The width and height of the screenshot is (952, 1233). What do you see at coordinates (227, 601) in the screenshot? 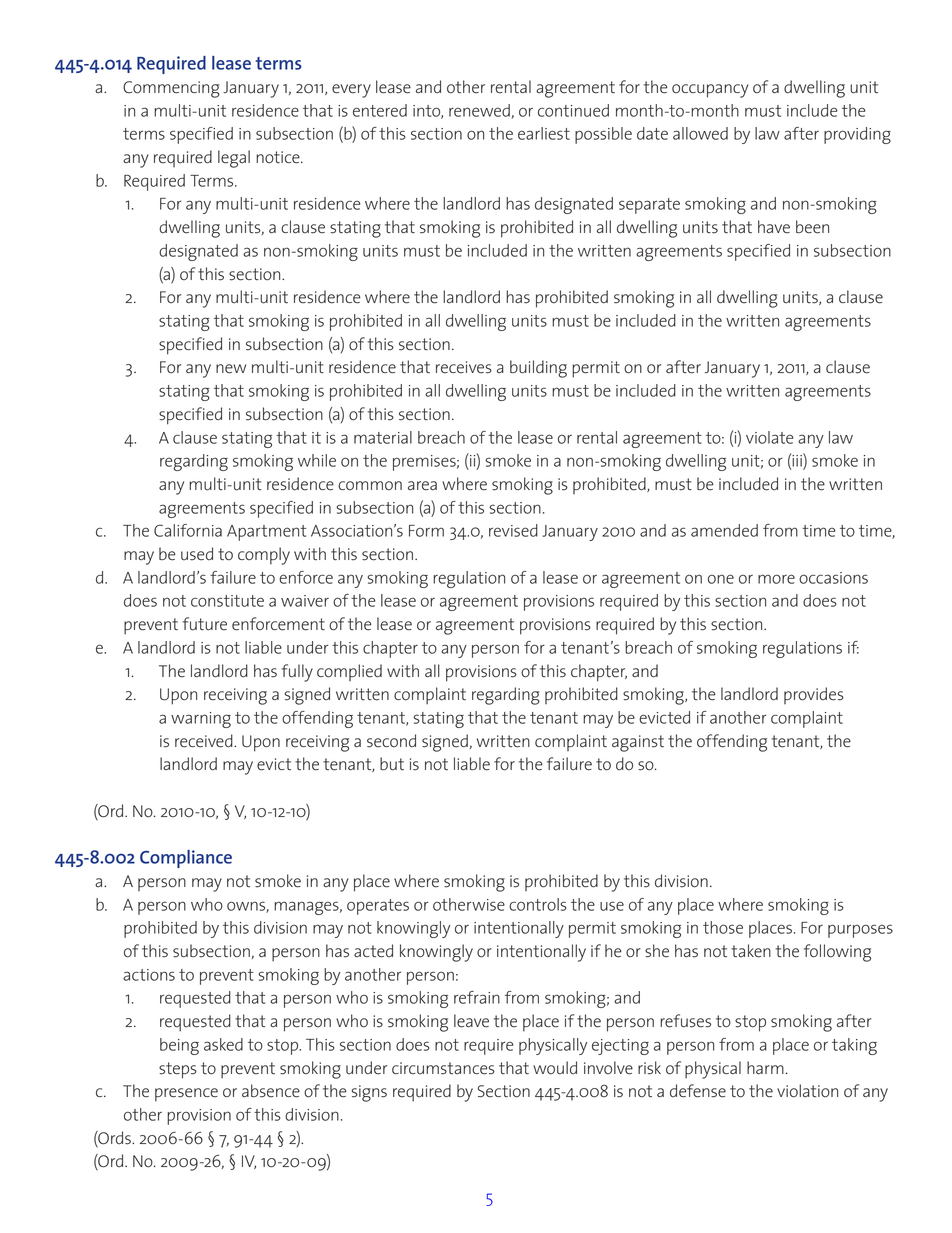
I see `constitute` at bounding box center [227, 601].
